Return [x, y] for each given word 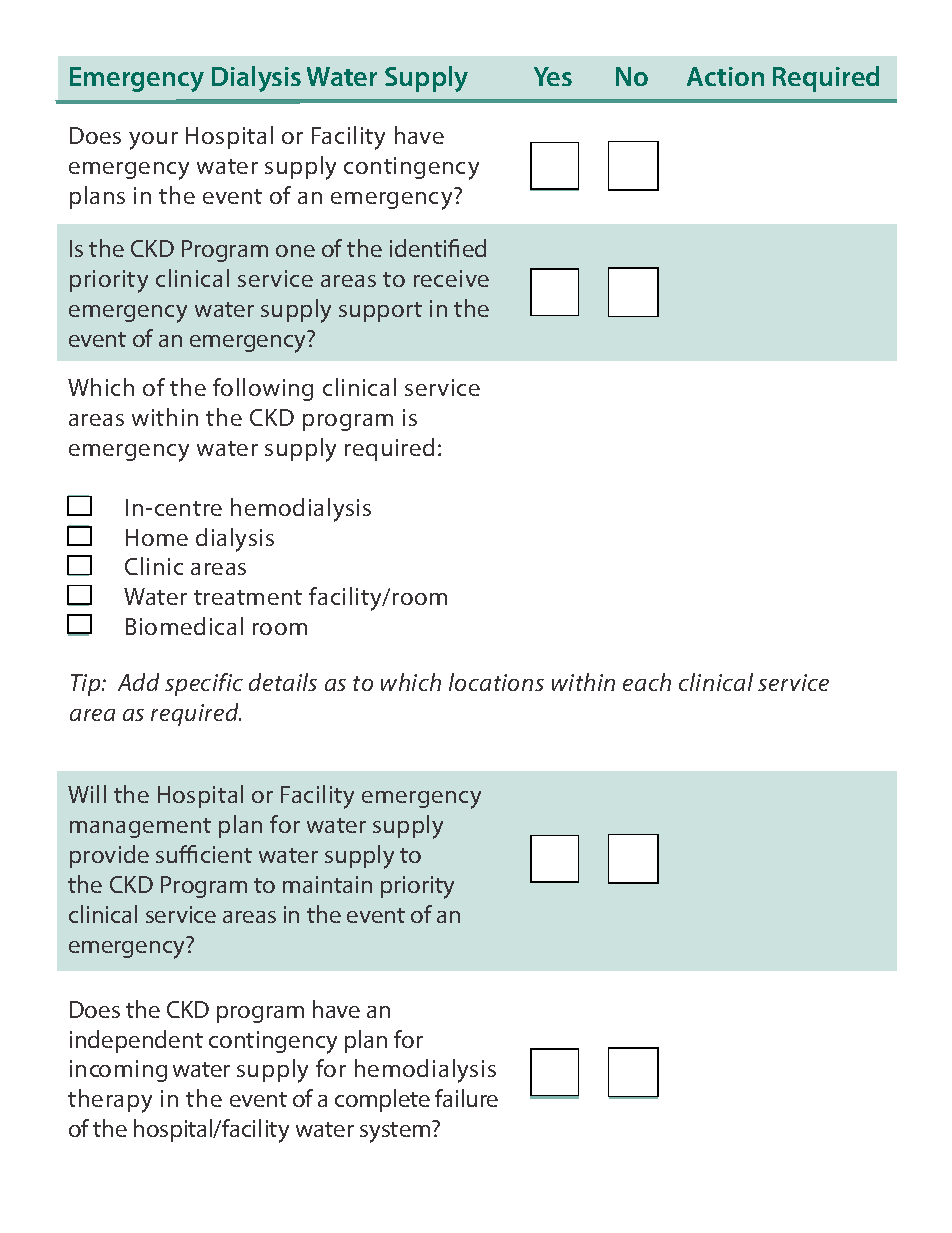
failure [466, 1098]
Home [157, 537]
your [153, 141]
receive [451, 278]
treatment [248, 597]
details [283, 682]
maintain [327, 884]
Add [138, 682]
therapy [110, 1101]
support [380, 312]
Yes [553, 76]
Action [725, 76]
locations [496, 682]
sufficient [204, 854]
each [647, 682]
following [263, 389]
